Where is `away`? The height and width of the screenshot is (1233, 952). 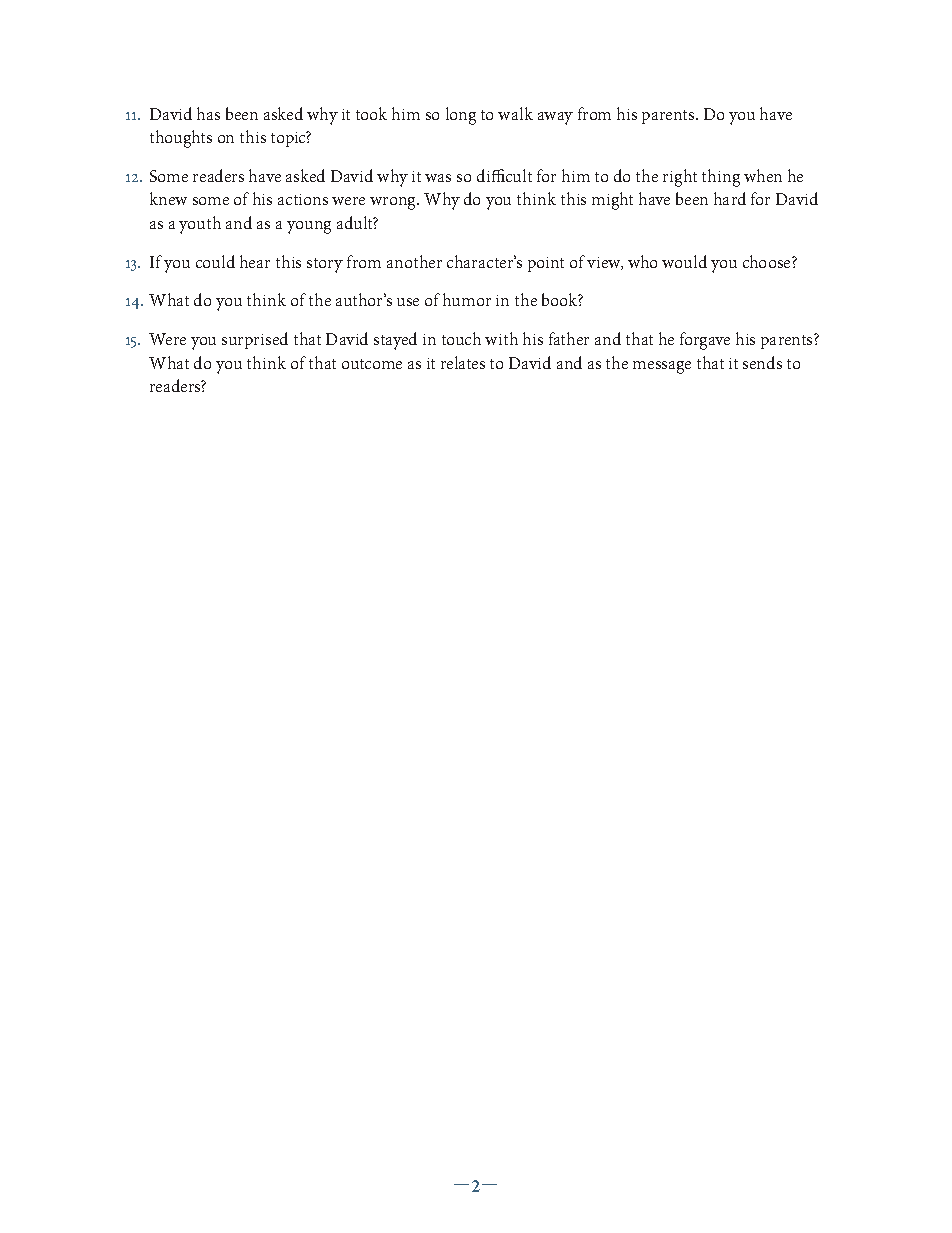
away is located at coordinates (555, 118).
